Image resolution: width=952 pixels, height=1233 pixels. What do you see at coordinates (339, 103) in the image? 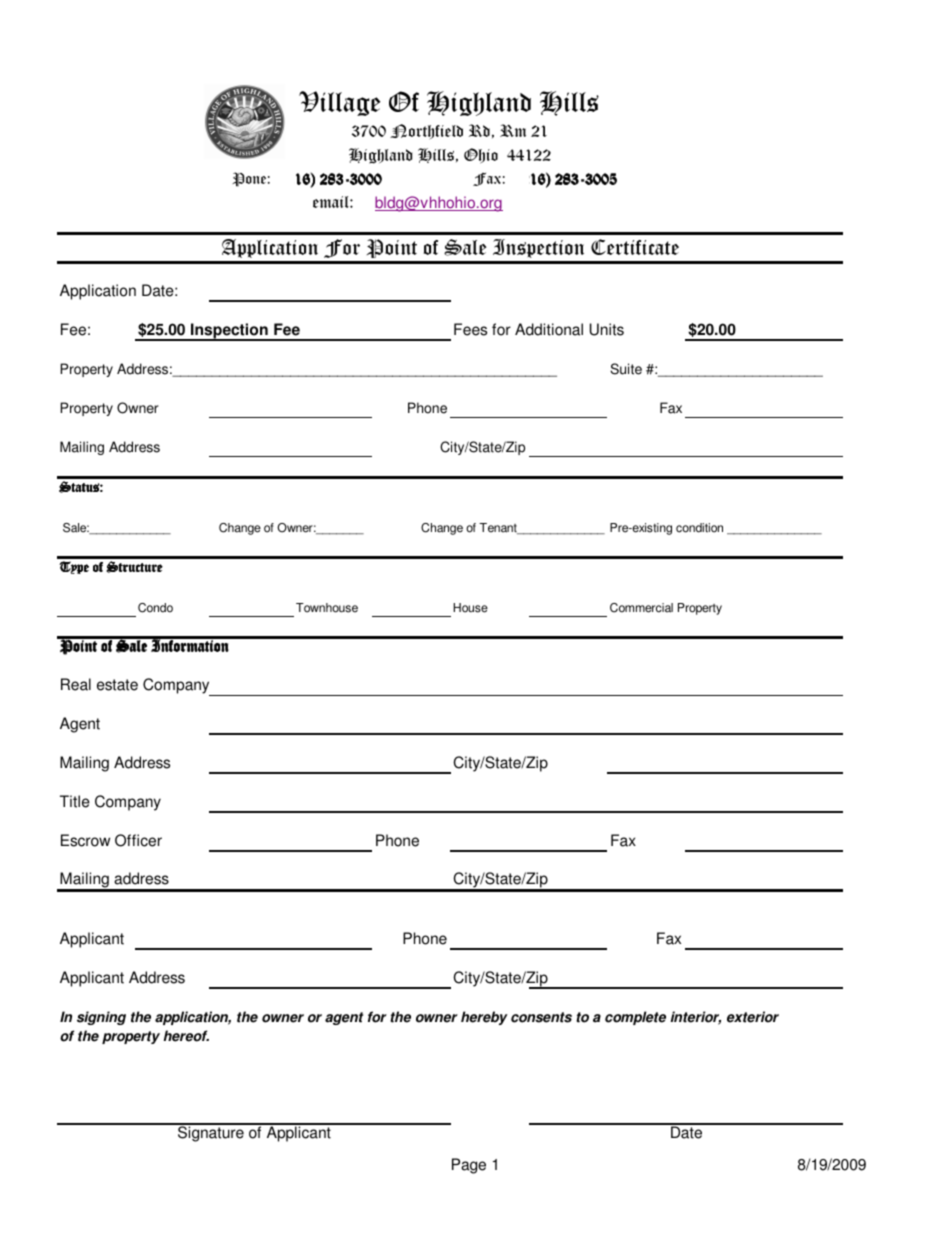
I see `Village` at bounding box center [339, 103].
